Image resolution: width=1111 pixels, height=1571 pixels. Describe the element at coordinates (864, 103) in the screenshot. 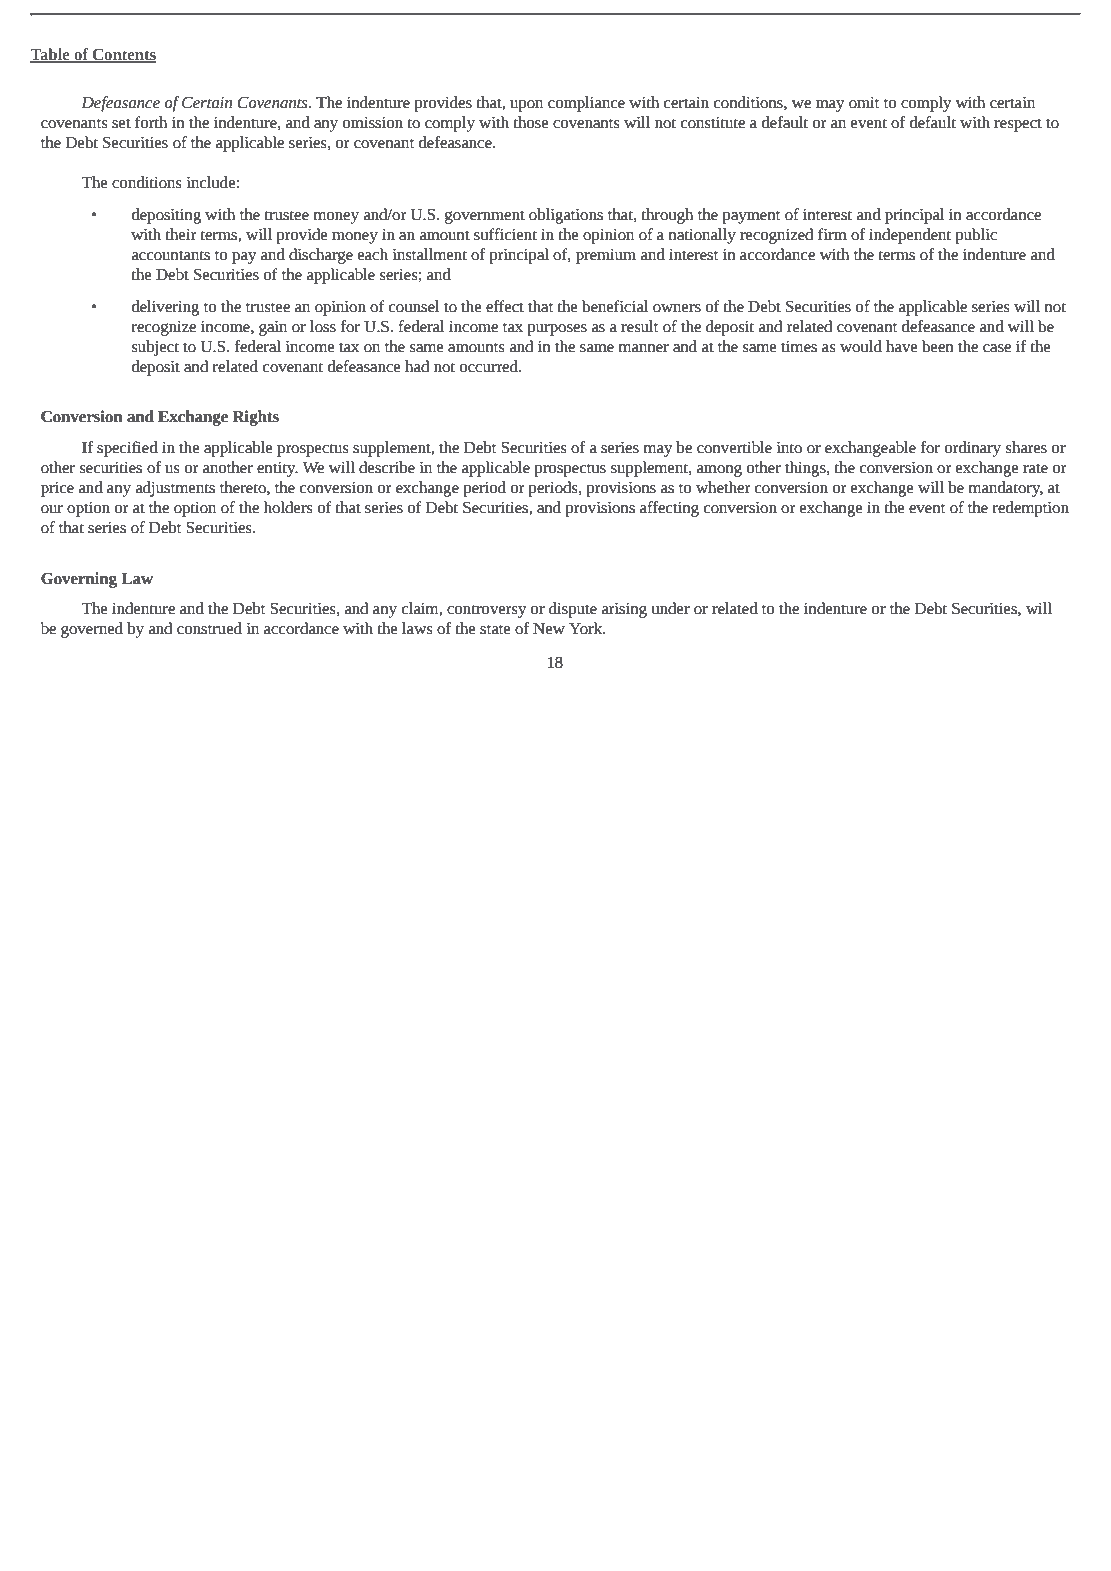

I see `omit` at that location.
